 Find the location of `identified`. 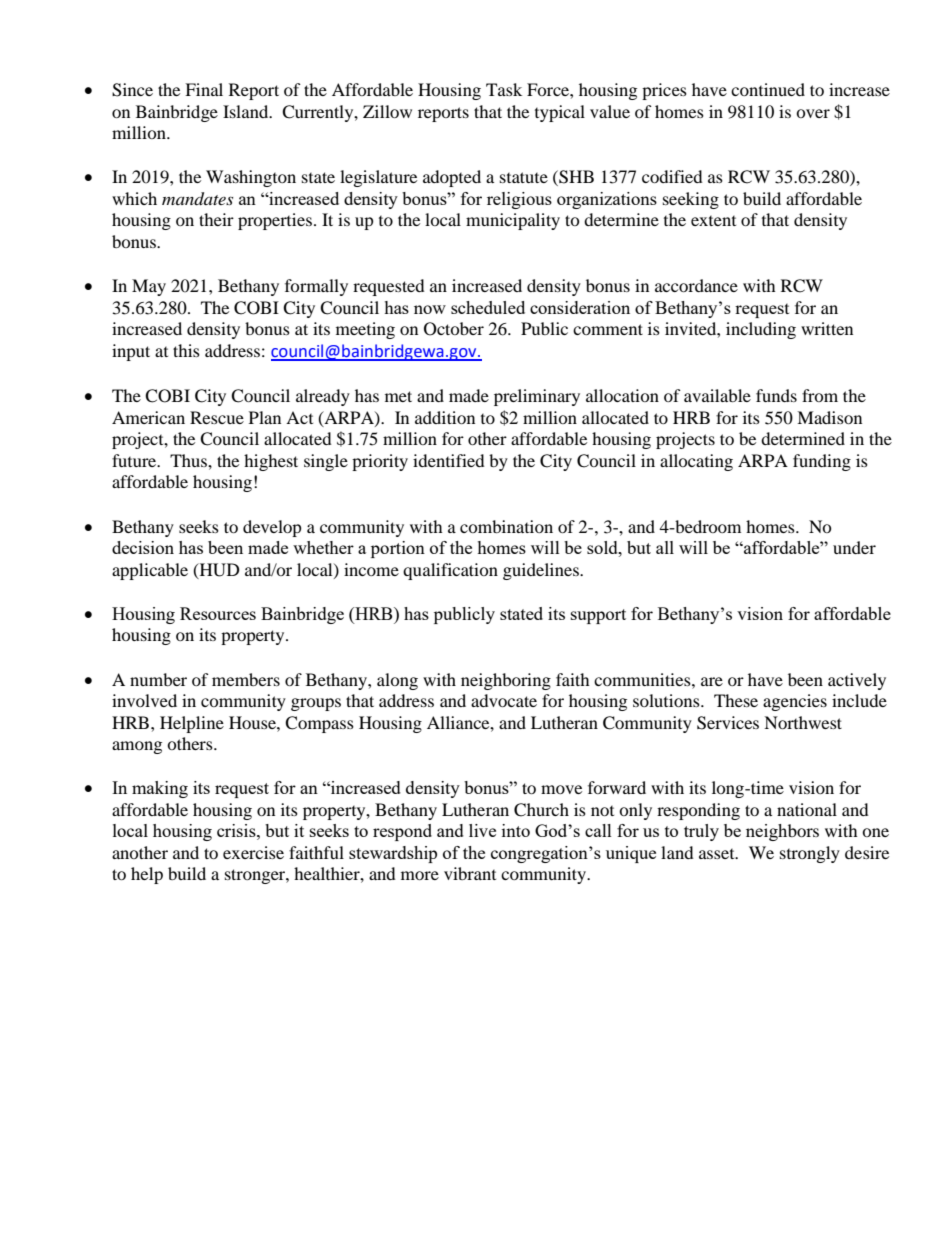

identified is located at coordinates (449, 460).
